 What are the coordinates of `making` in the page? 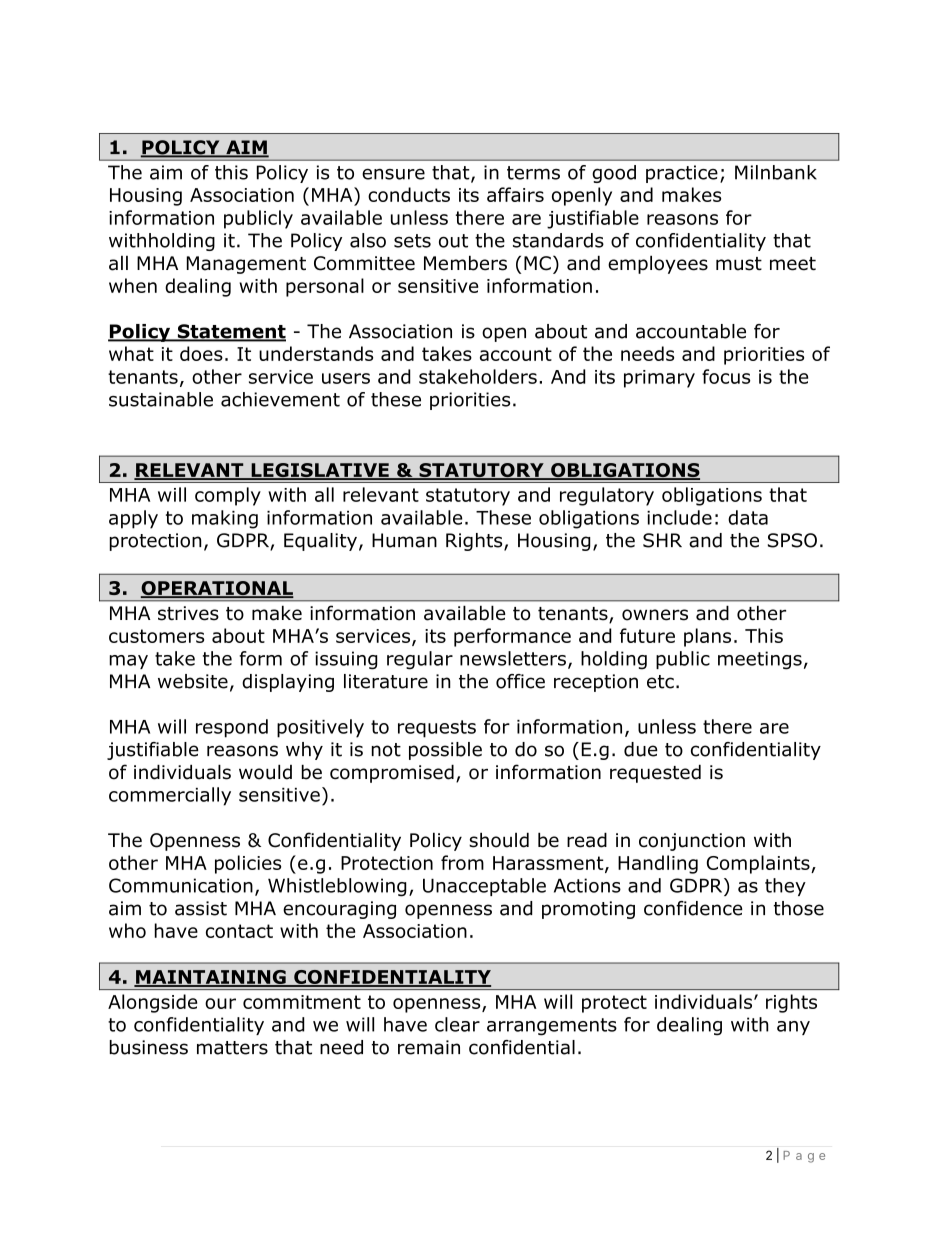 It's located at (225, 519).
